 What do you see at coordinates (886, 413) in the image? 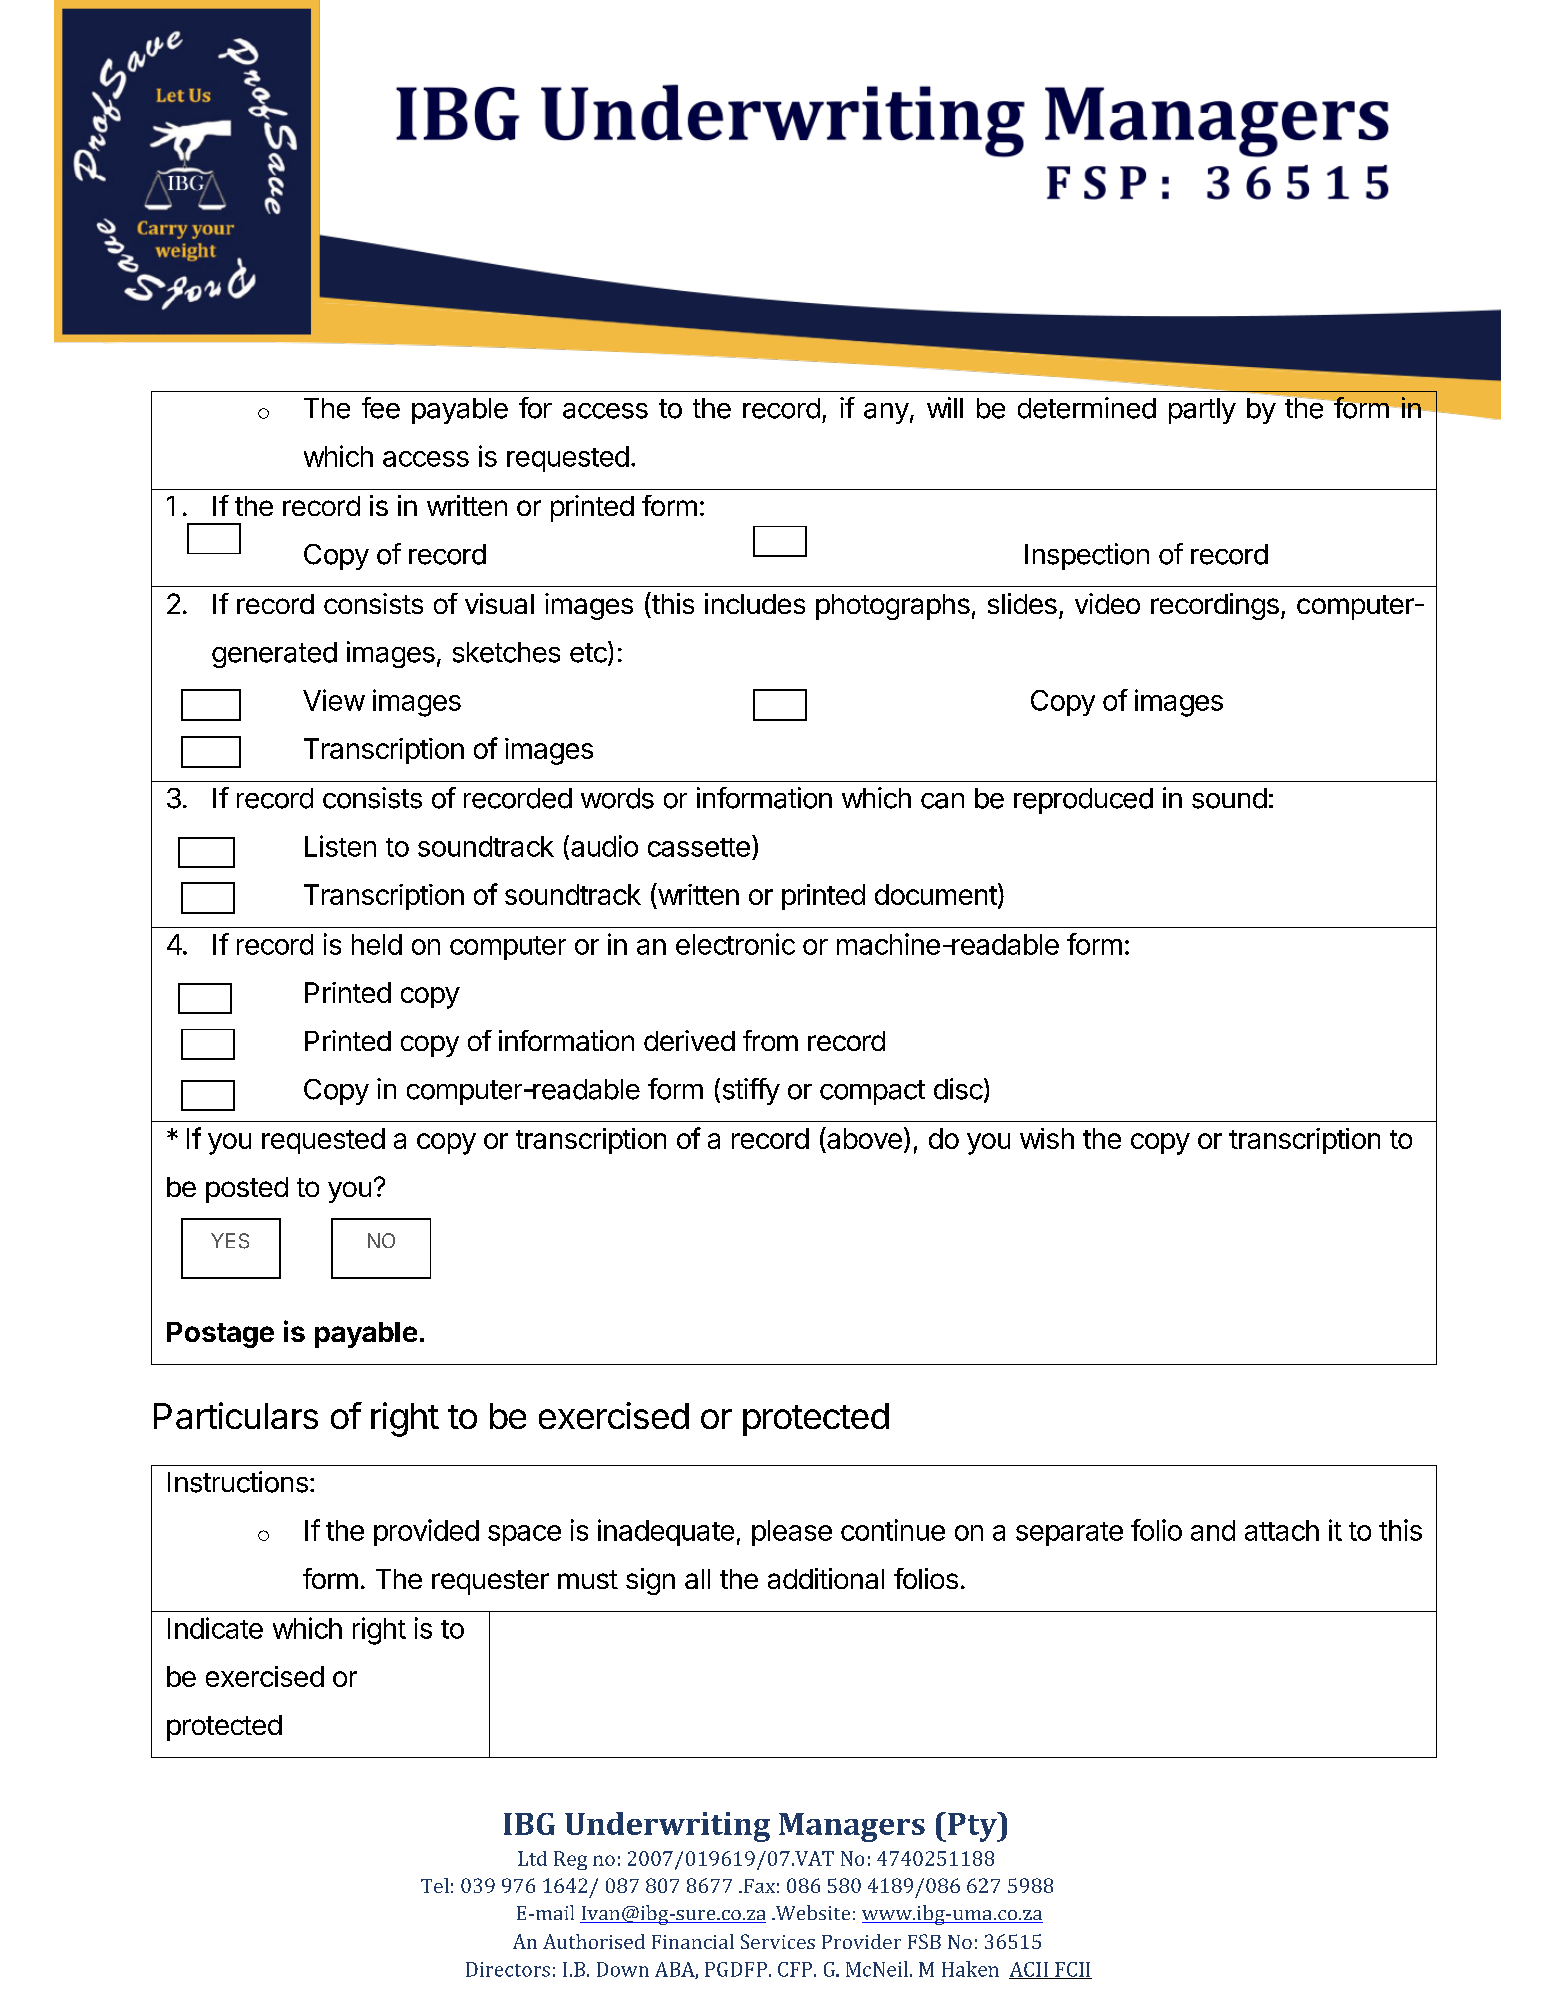
I see `any` at bounding box center [886, 413].
